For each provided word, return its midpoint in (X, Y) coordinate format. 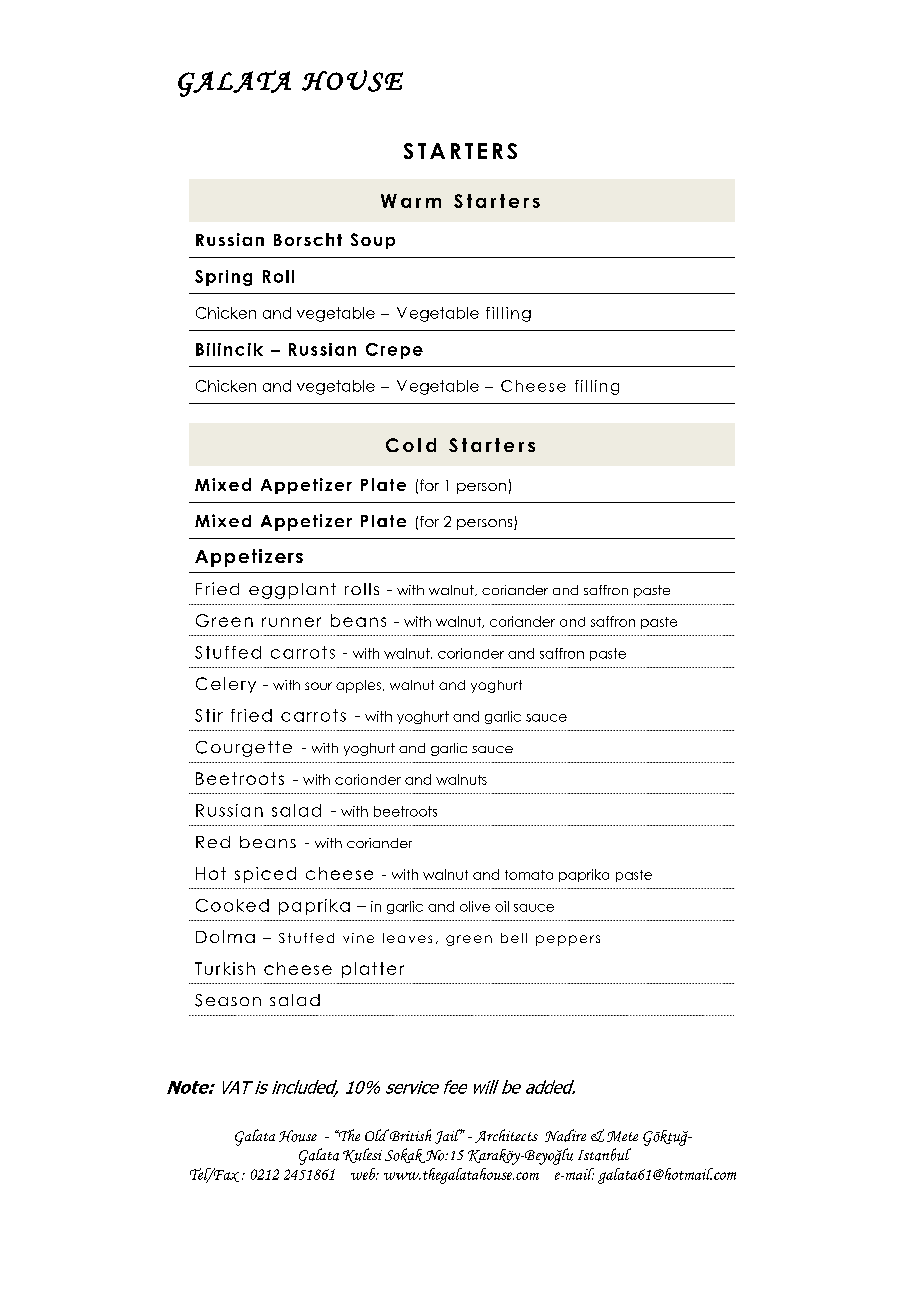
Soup (373, 241)
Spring (223, 278)
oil (502, 906)
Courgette (244, 749)
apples (360, 686)
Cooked (232, 905)
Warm (411, 201)
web (364, 1174)
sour (318, 686)
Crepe (394, 351)
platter (373, 970)
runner (291, 622)
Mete (622, 1136)
